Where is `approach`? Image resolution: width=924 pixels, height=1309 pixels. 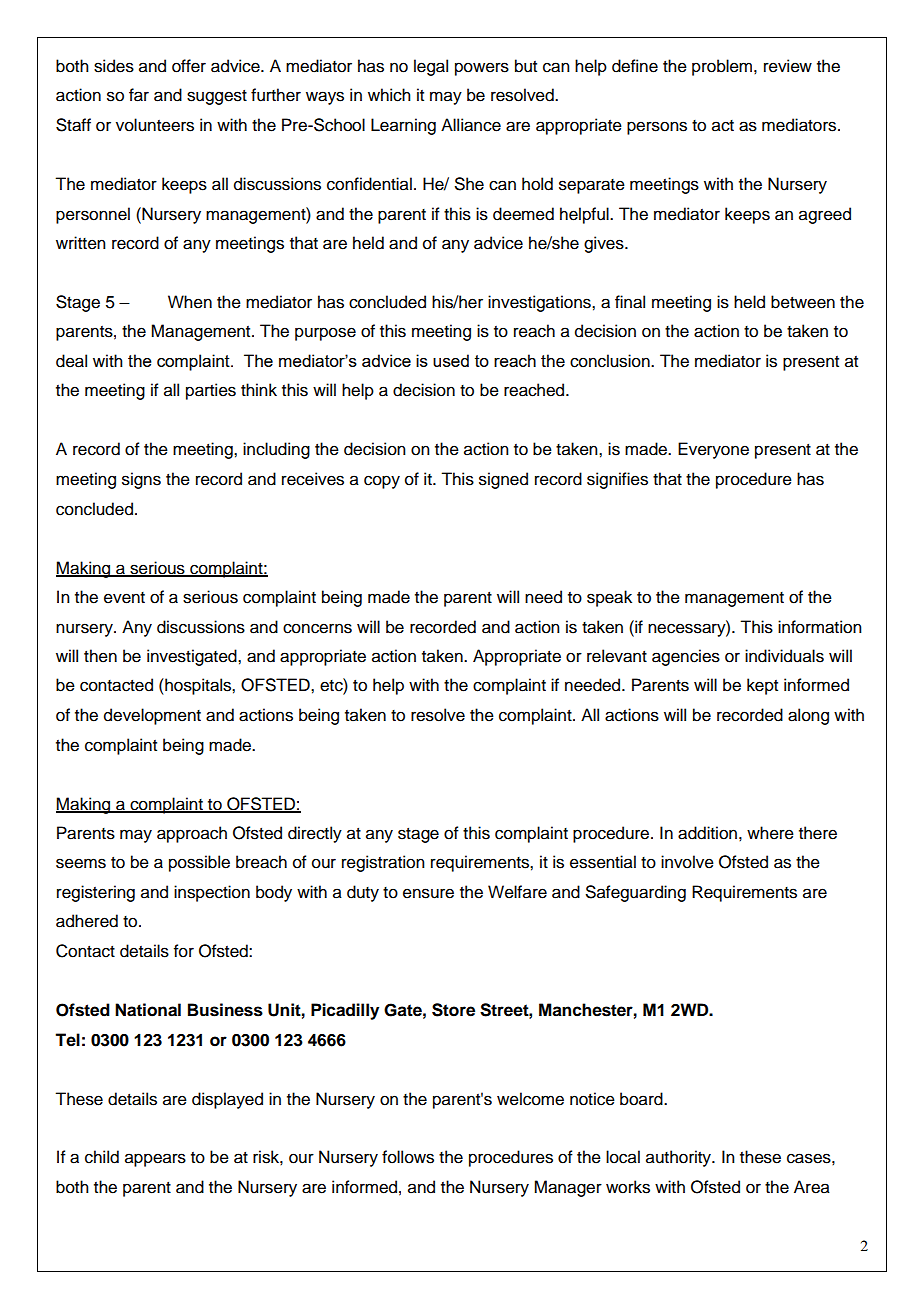
approach is located at coordinates (192, 834).
